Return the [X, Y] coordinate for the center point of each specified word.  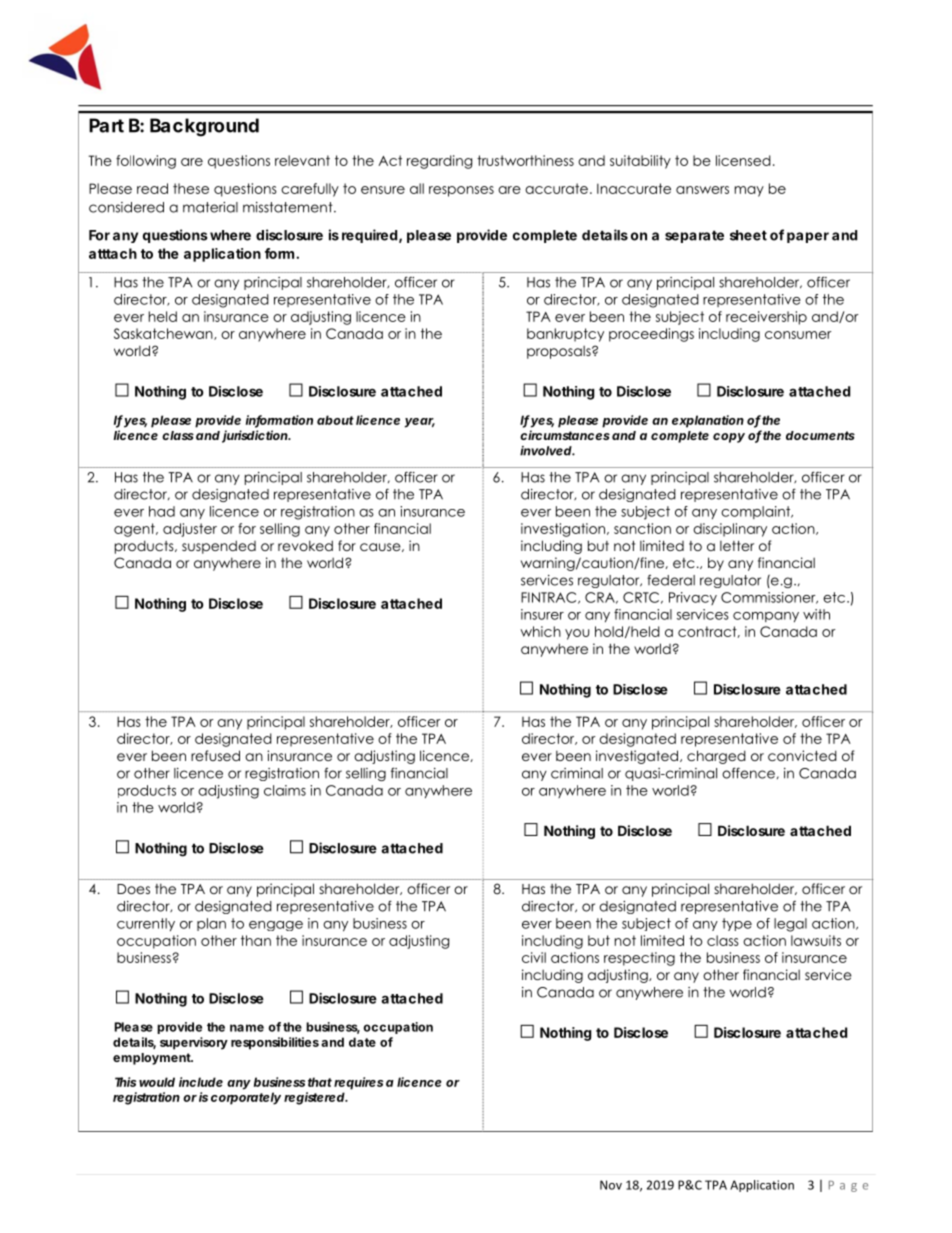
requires [358, 1083]
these [191, 188]
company [766, 617]
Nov [611, 1185]
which [540, 631]
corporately [246, 1098]
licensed [743, 160]
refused [215, 755]
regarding [439, 162]
